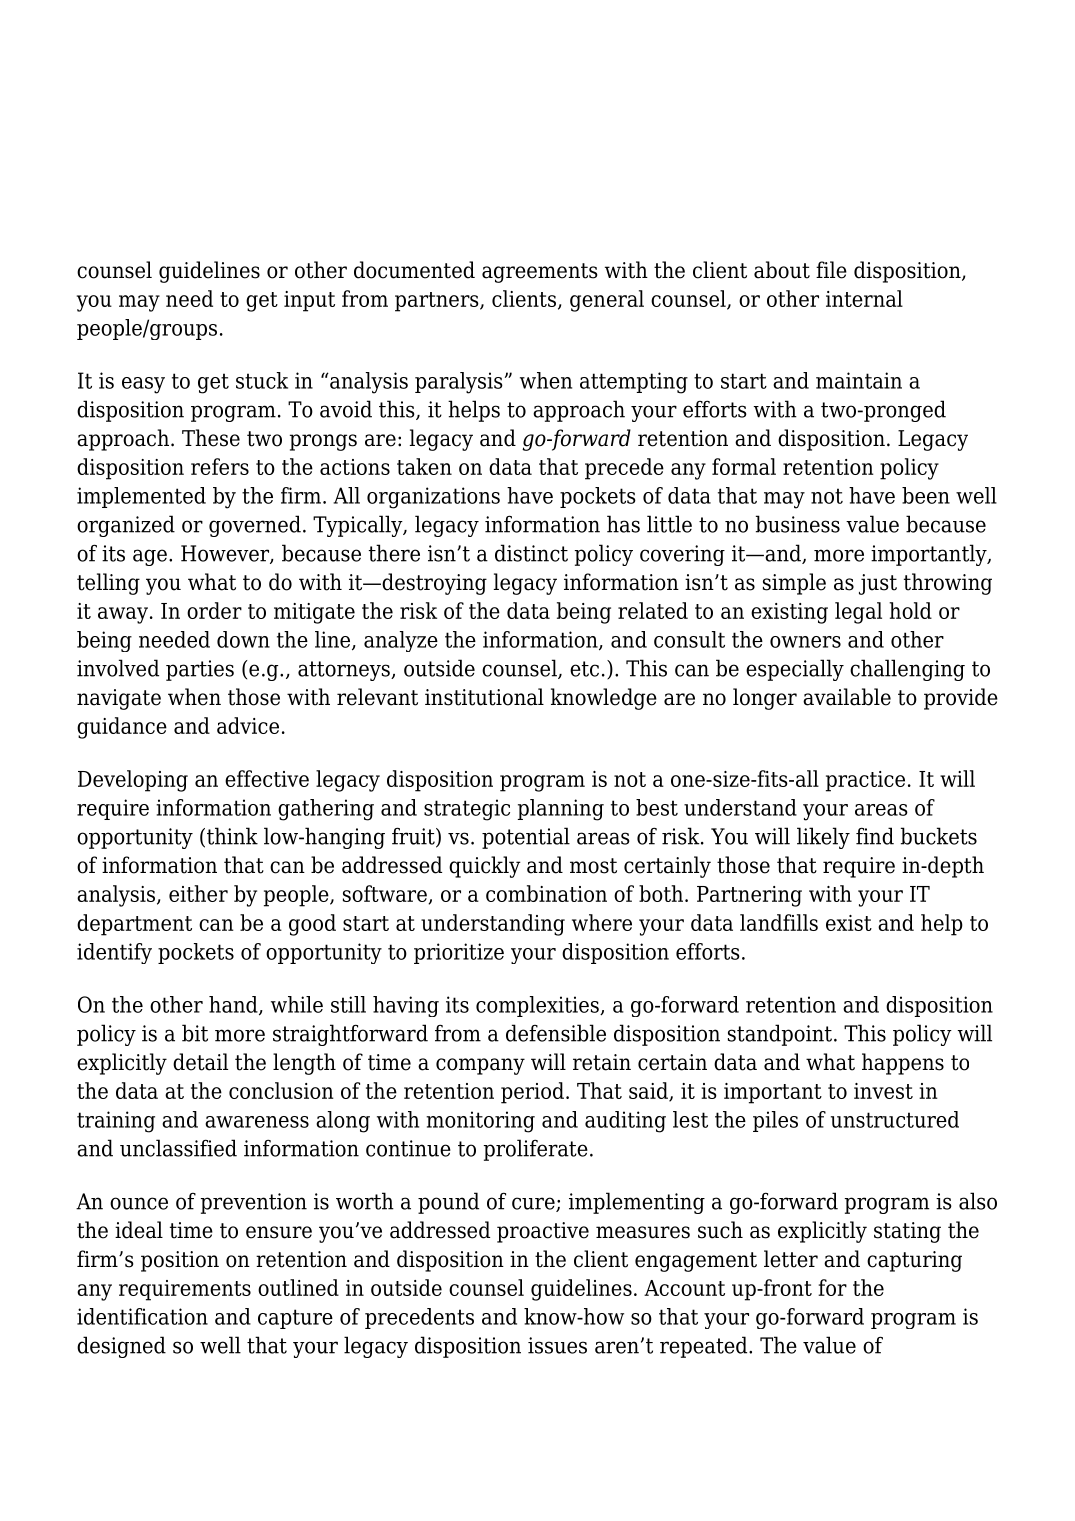  I want to click on capturing, so click(914, 1261).
